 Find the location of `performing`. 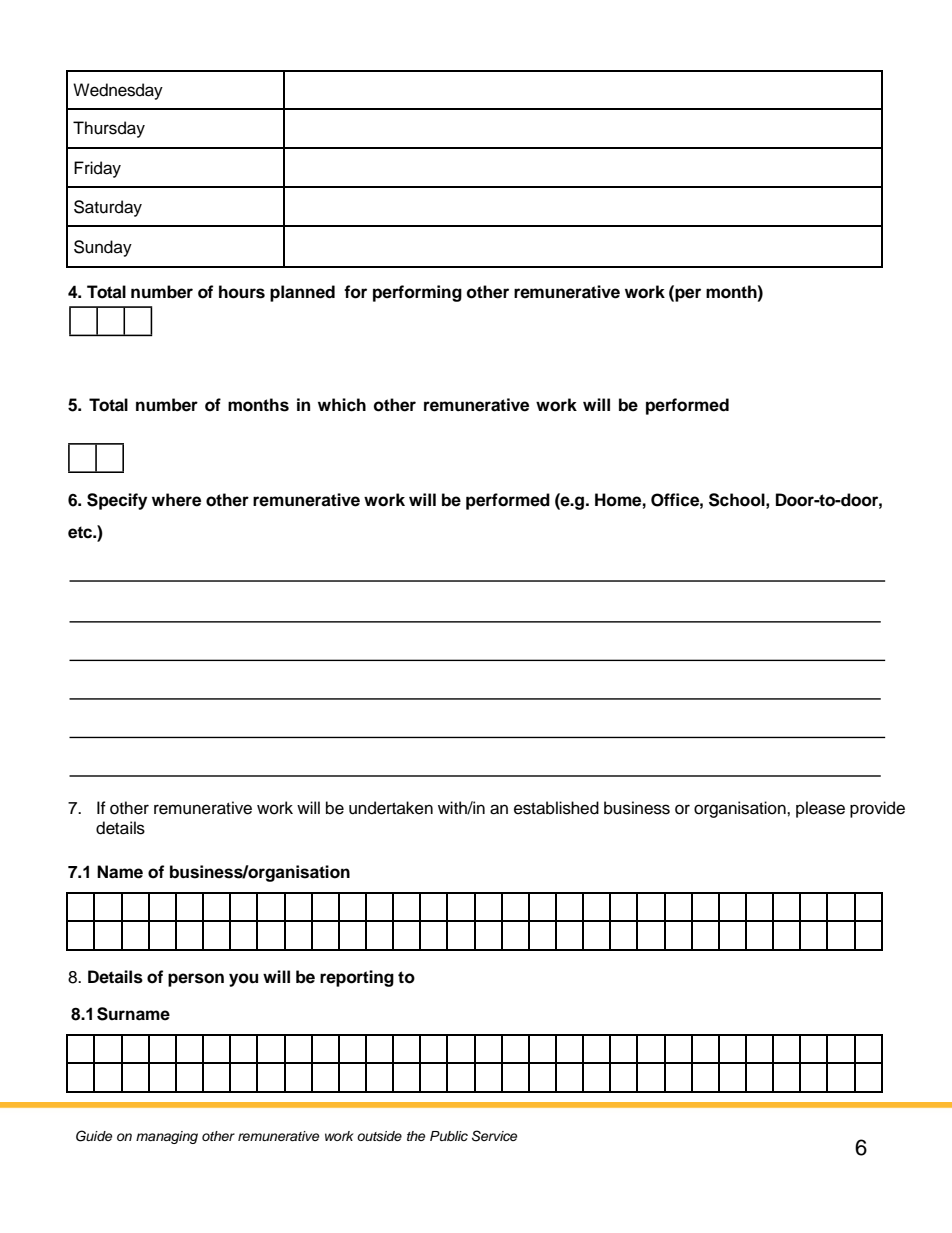

performing is located at coordinates (417, 293).
